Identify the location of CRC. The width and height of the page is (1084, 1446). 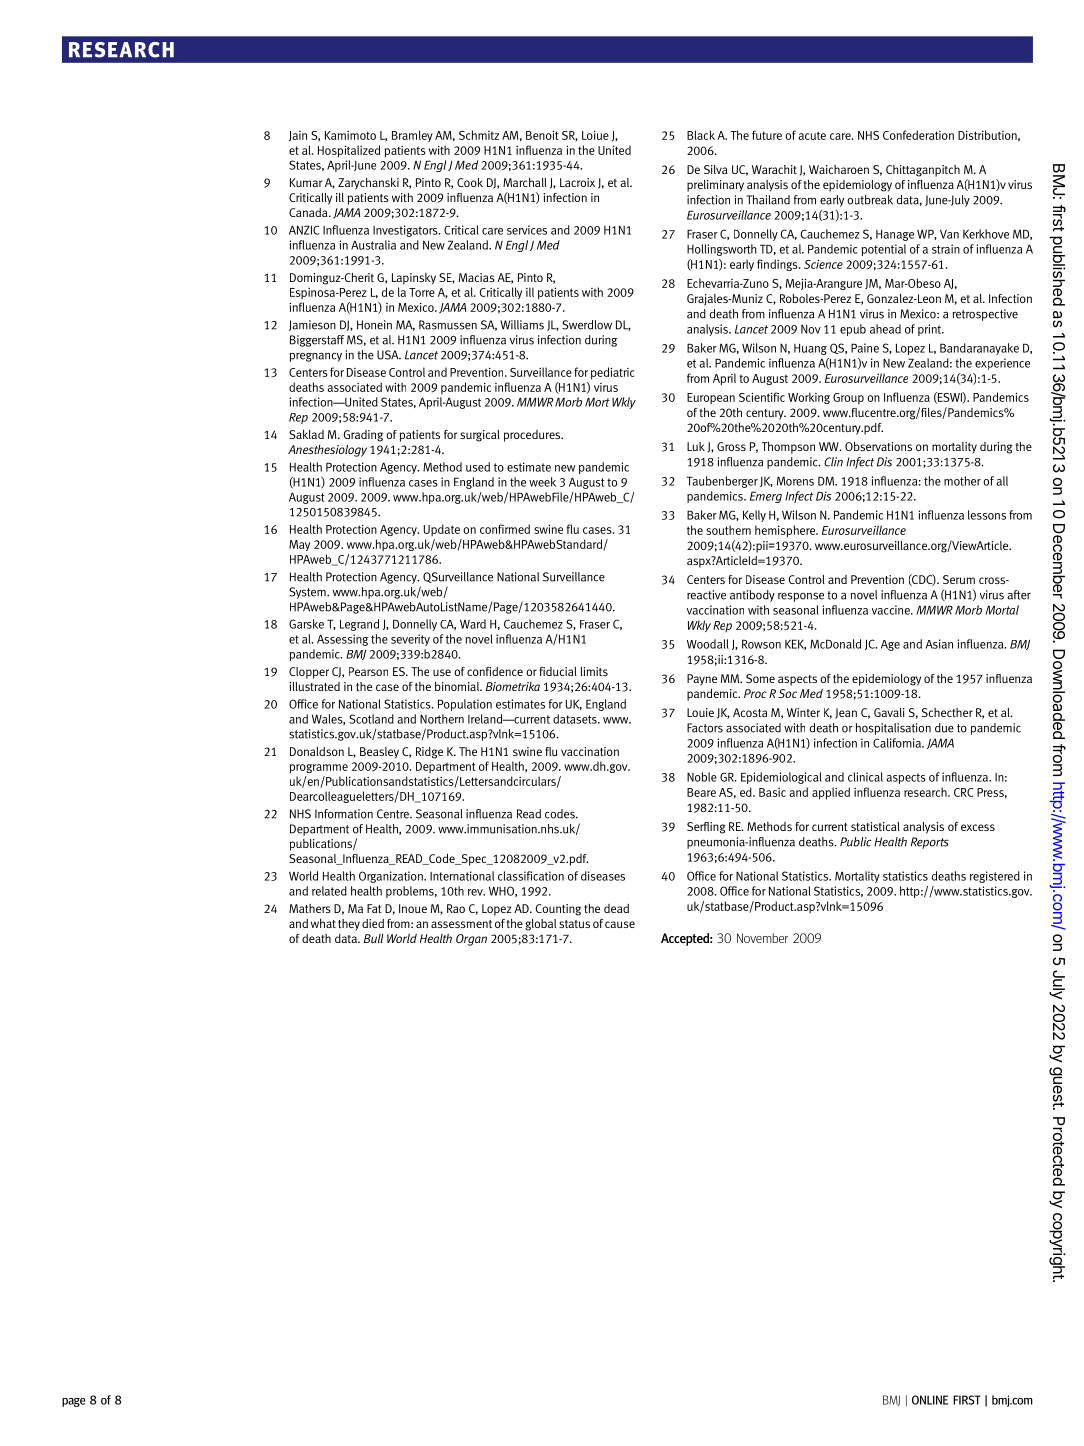
(963, 792).
